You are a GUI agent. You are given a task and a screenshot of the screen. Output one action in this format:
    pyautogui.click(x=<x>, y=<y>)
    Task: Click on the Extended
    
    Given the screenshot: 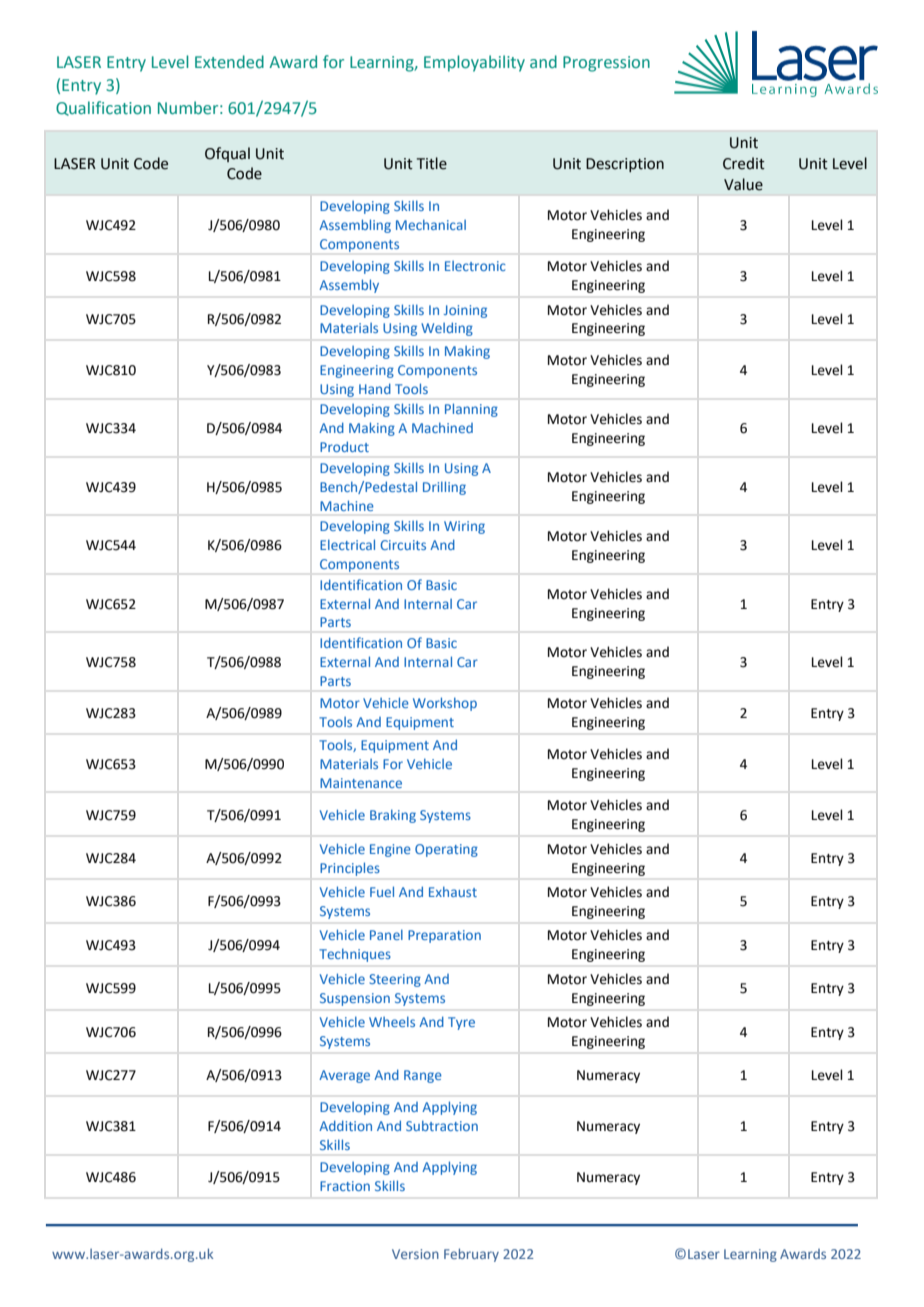 What is the action you would take?
    pyautogui.click(x=229, y=62)
